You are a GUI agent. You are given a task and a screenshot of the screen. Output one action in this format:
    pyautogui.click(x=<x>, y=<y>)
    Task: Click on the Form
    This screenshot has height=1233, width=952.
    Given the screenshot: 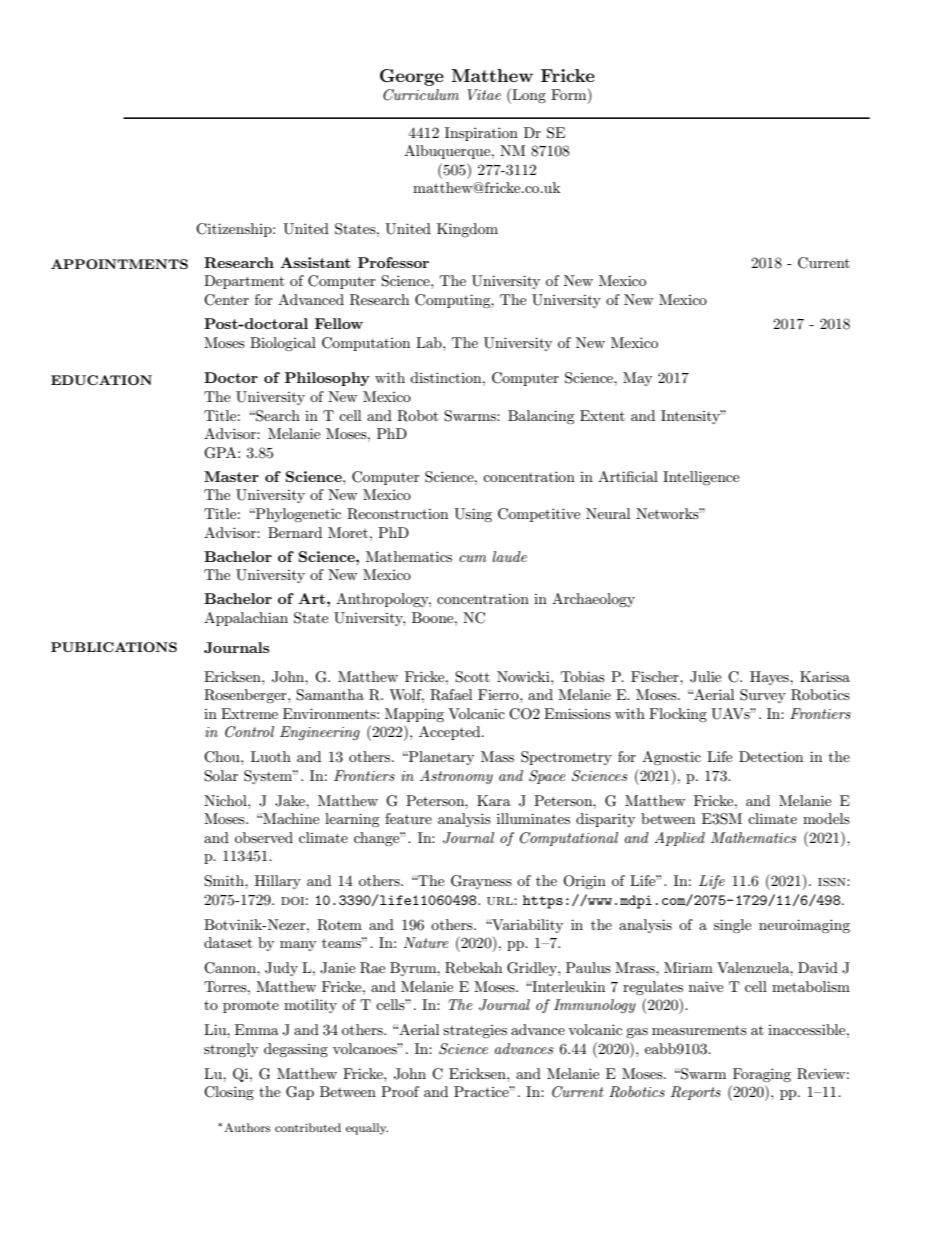 What is the action you would take?
    pyautogui.click(x=570, y=96)
